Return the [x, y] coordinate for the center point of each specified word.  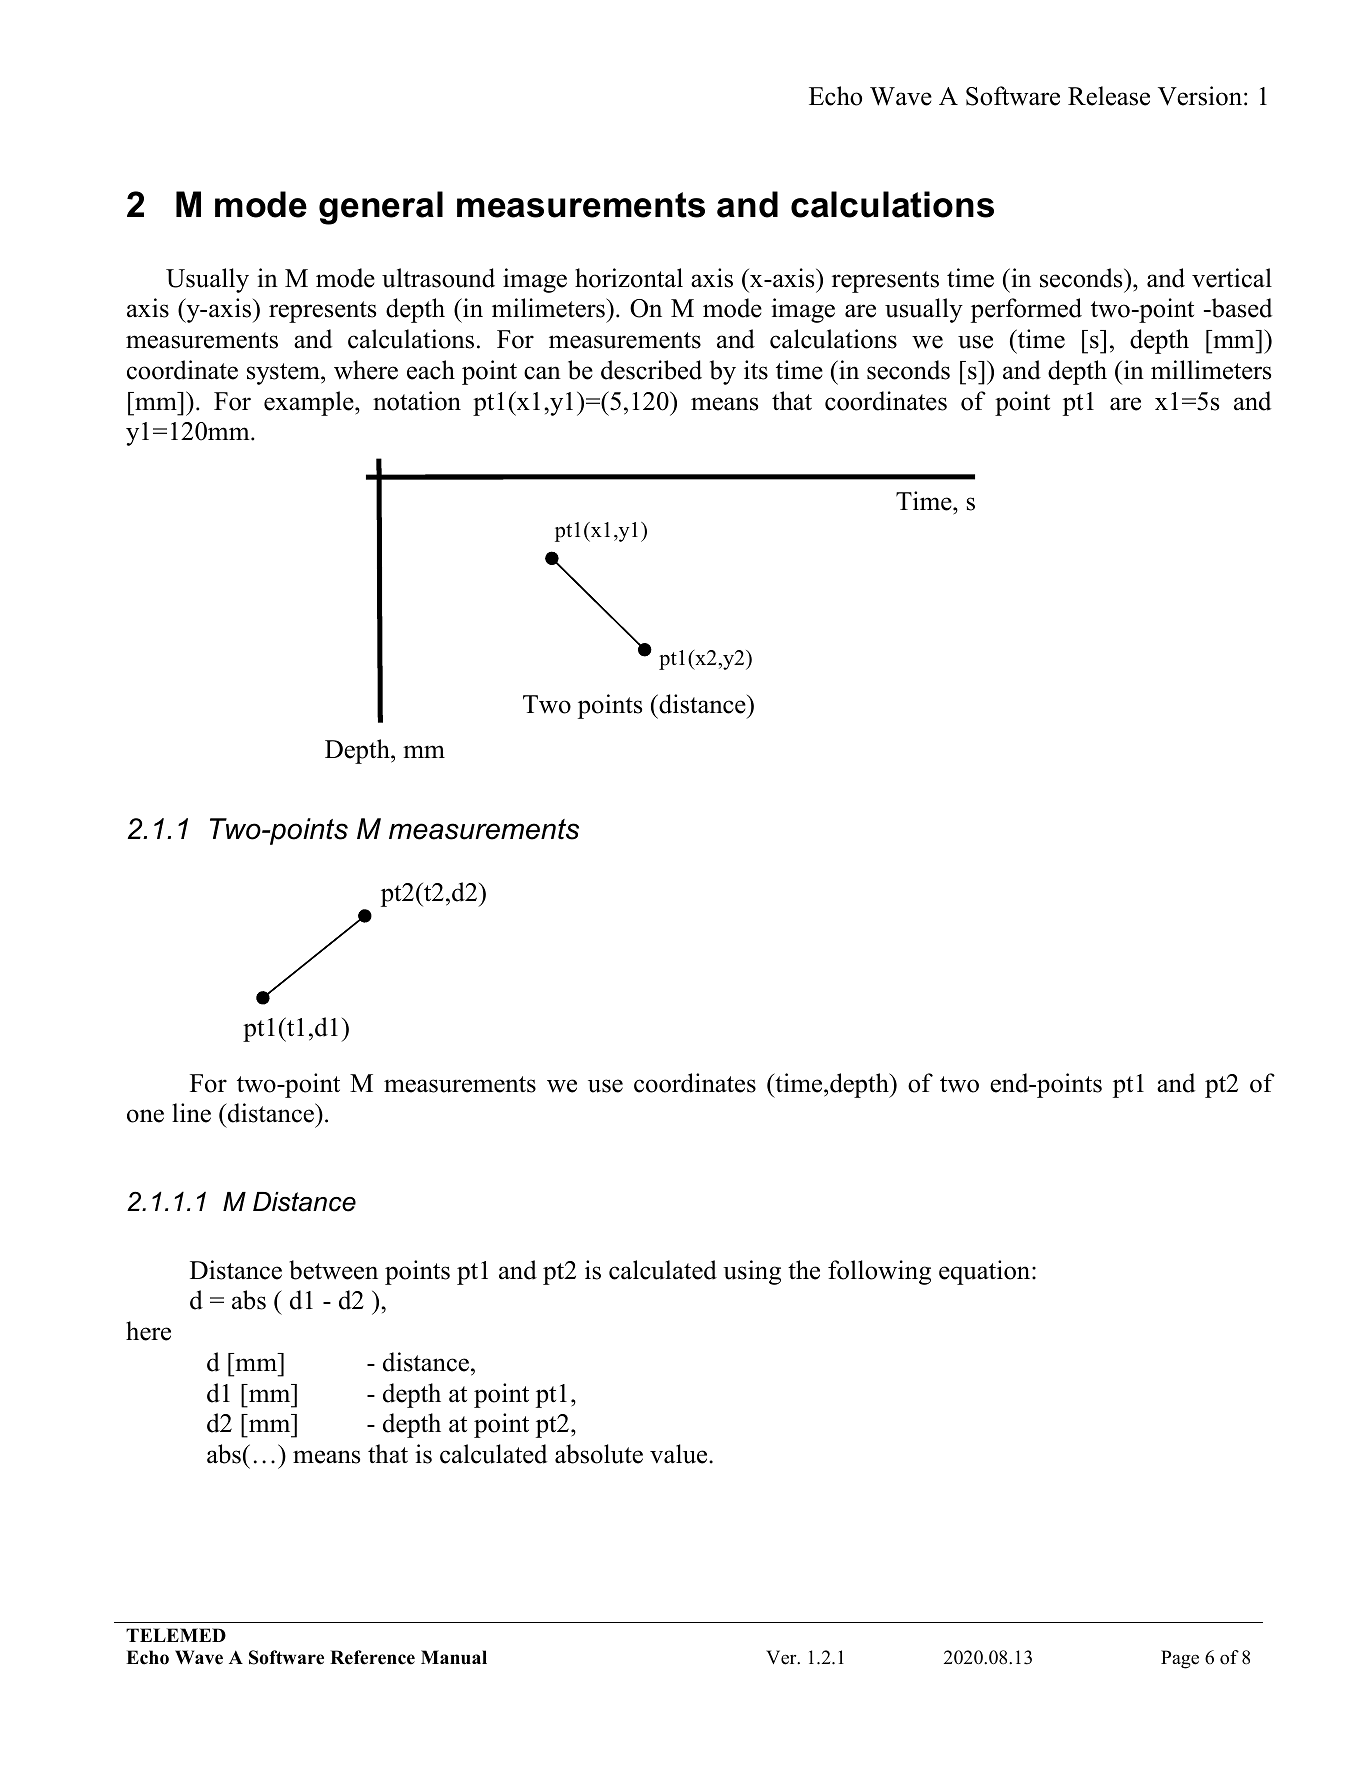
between [333, 1270]
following [879, 1272]
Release [1109, 96]
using [752, 1272]
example [310, 403]
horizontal [629, 278]
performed [1026, 310]
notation [417, 401]
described [651, 370]
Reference [372, 1657]
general [381, 208]
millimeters [1211, 370]
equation [986, 1272]
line [191, 1113]
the [804, 1270]
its [756, 370]
